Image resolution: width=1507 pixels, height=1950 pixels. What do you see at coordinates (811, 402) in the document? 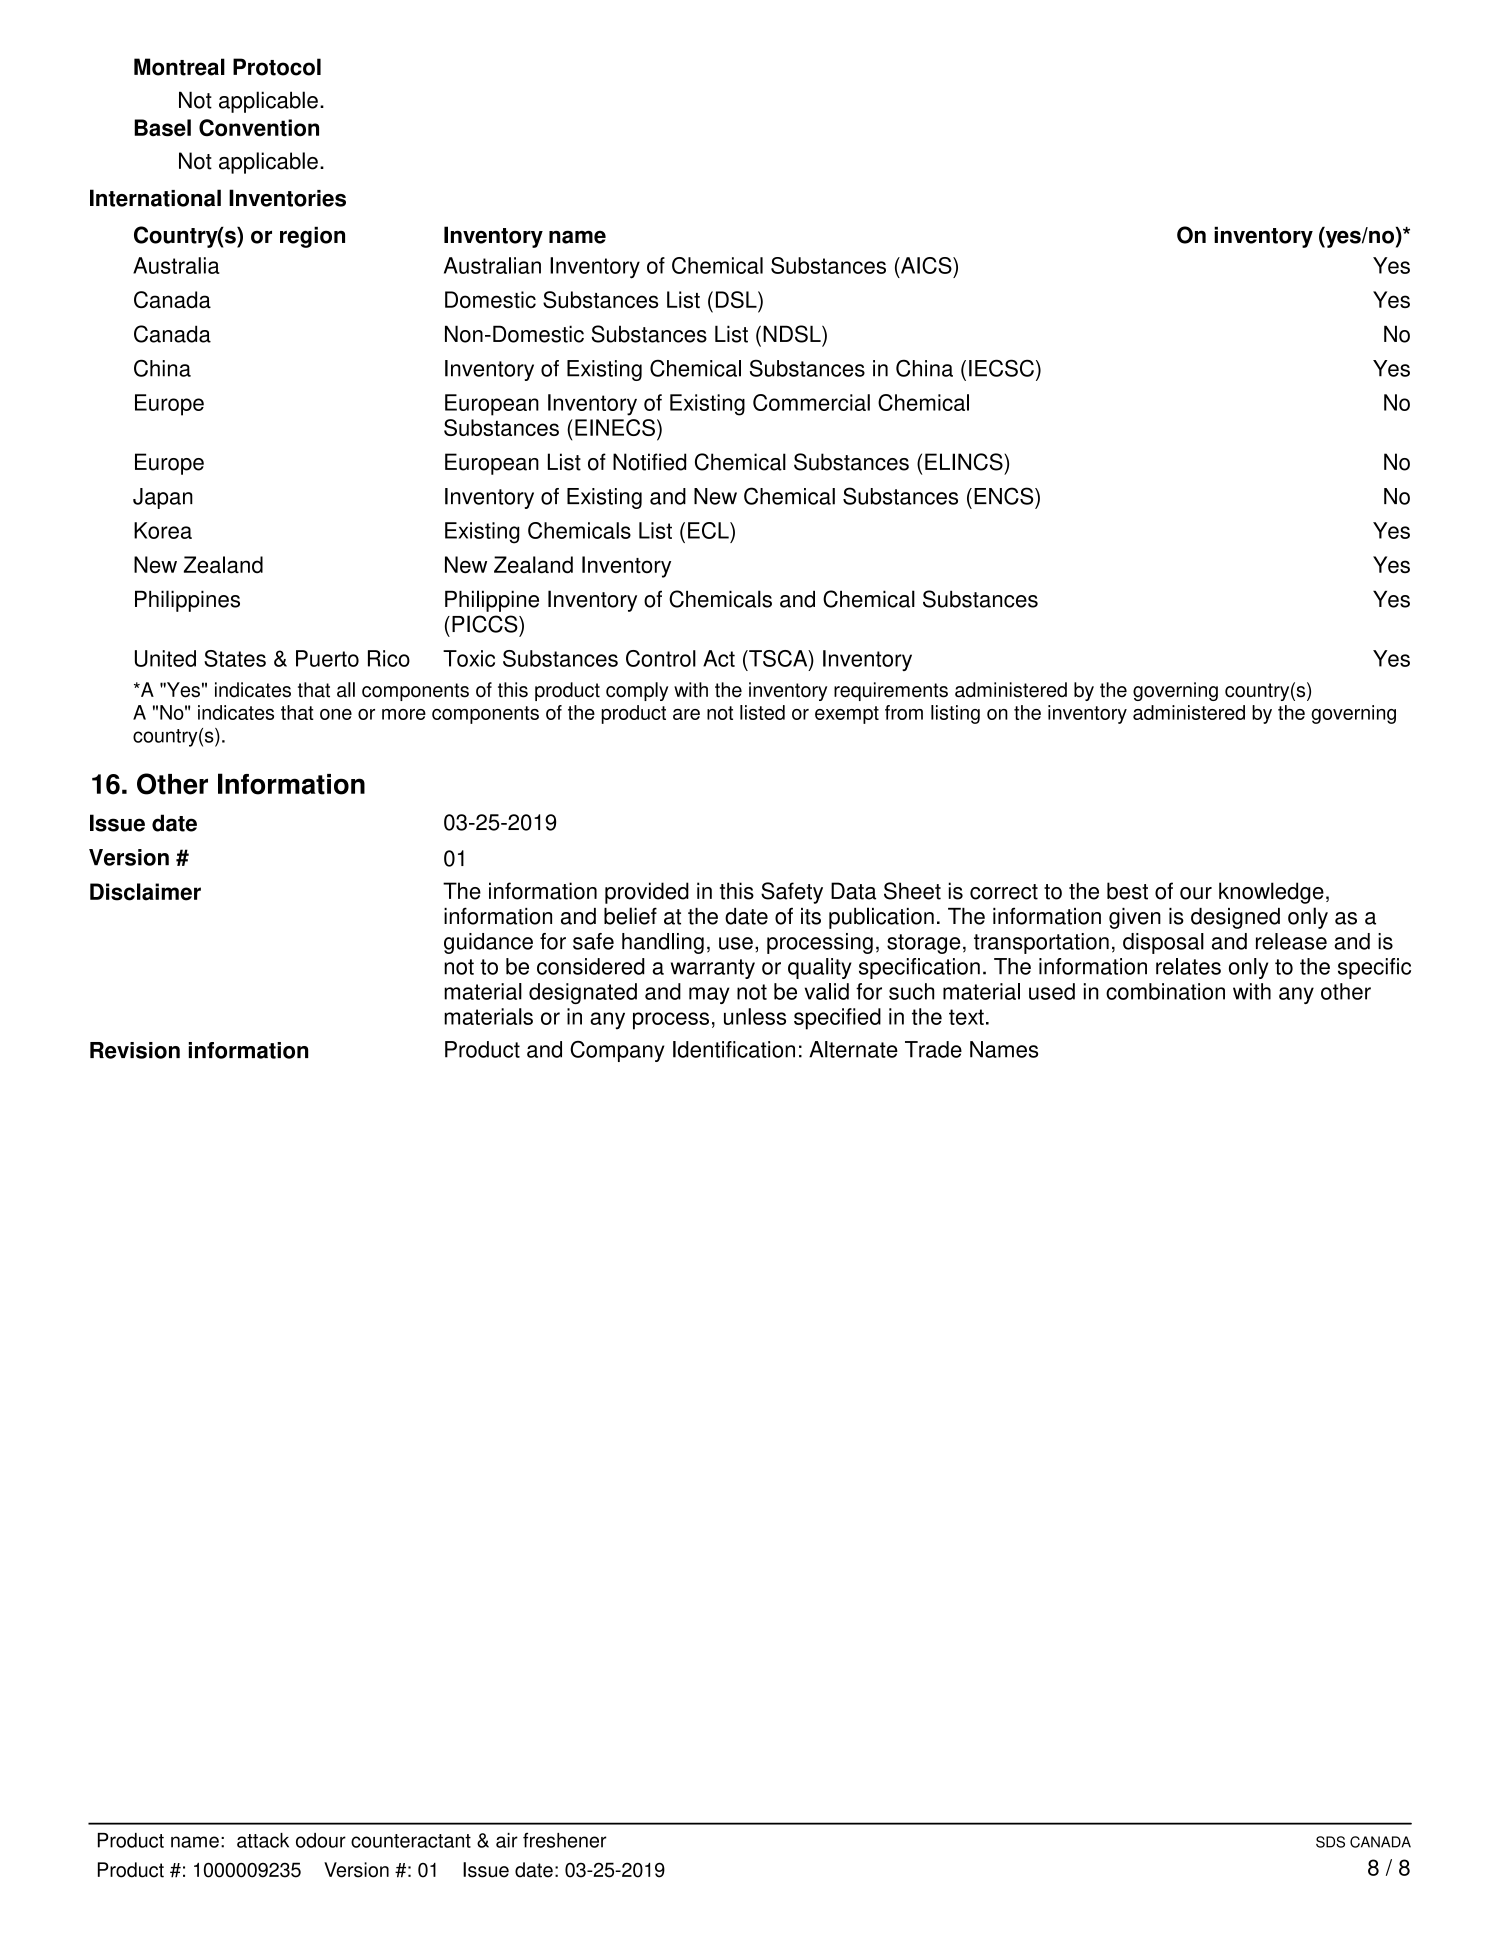
I see `Commercial` at bounding box center [811, 402].
